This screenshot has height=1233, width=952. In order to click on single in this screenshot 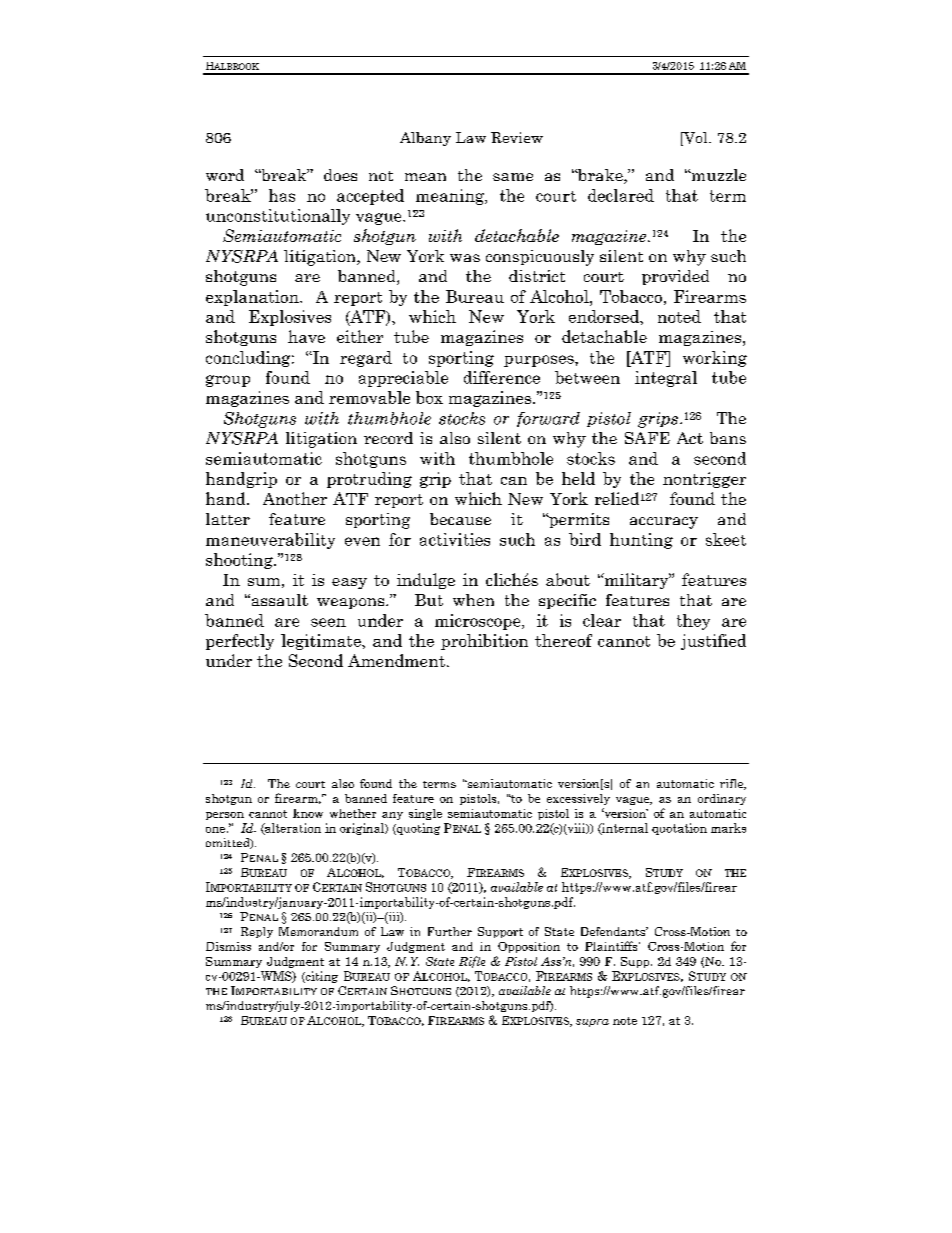, I will do `click(425, 814)`.
